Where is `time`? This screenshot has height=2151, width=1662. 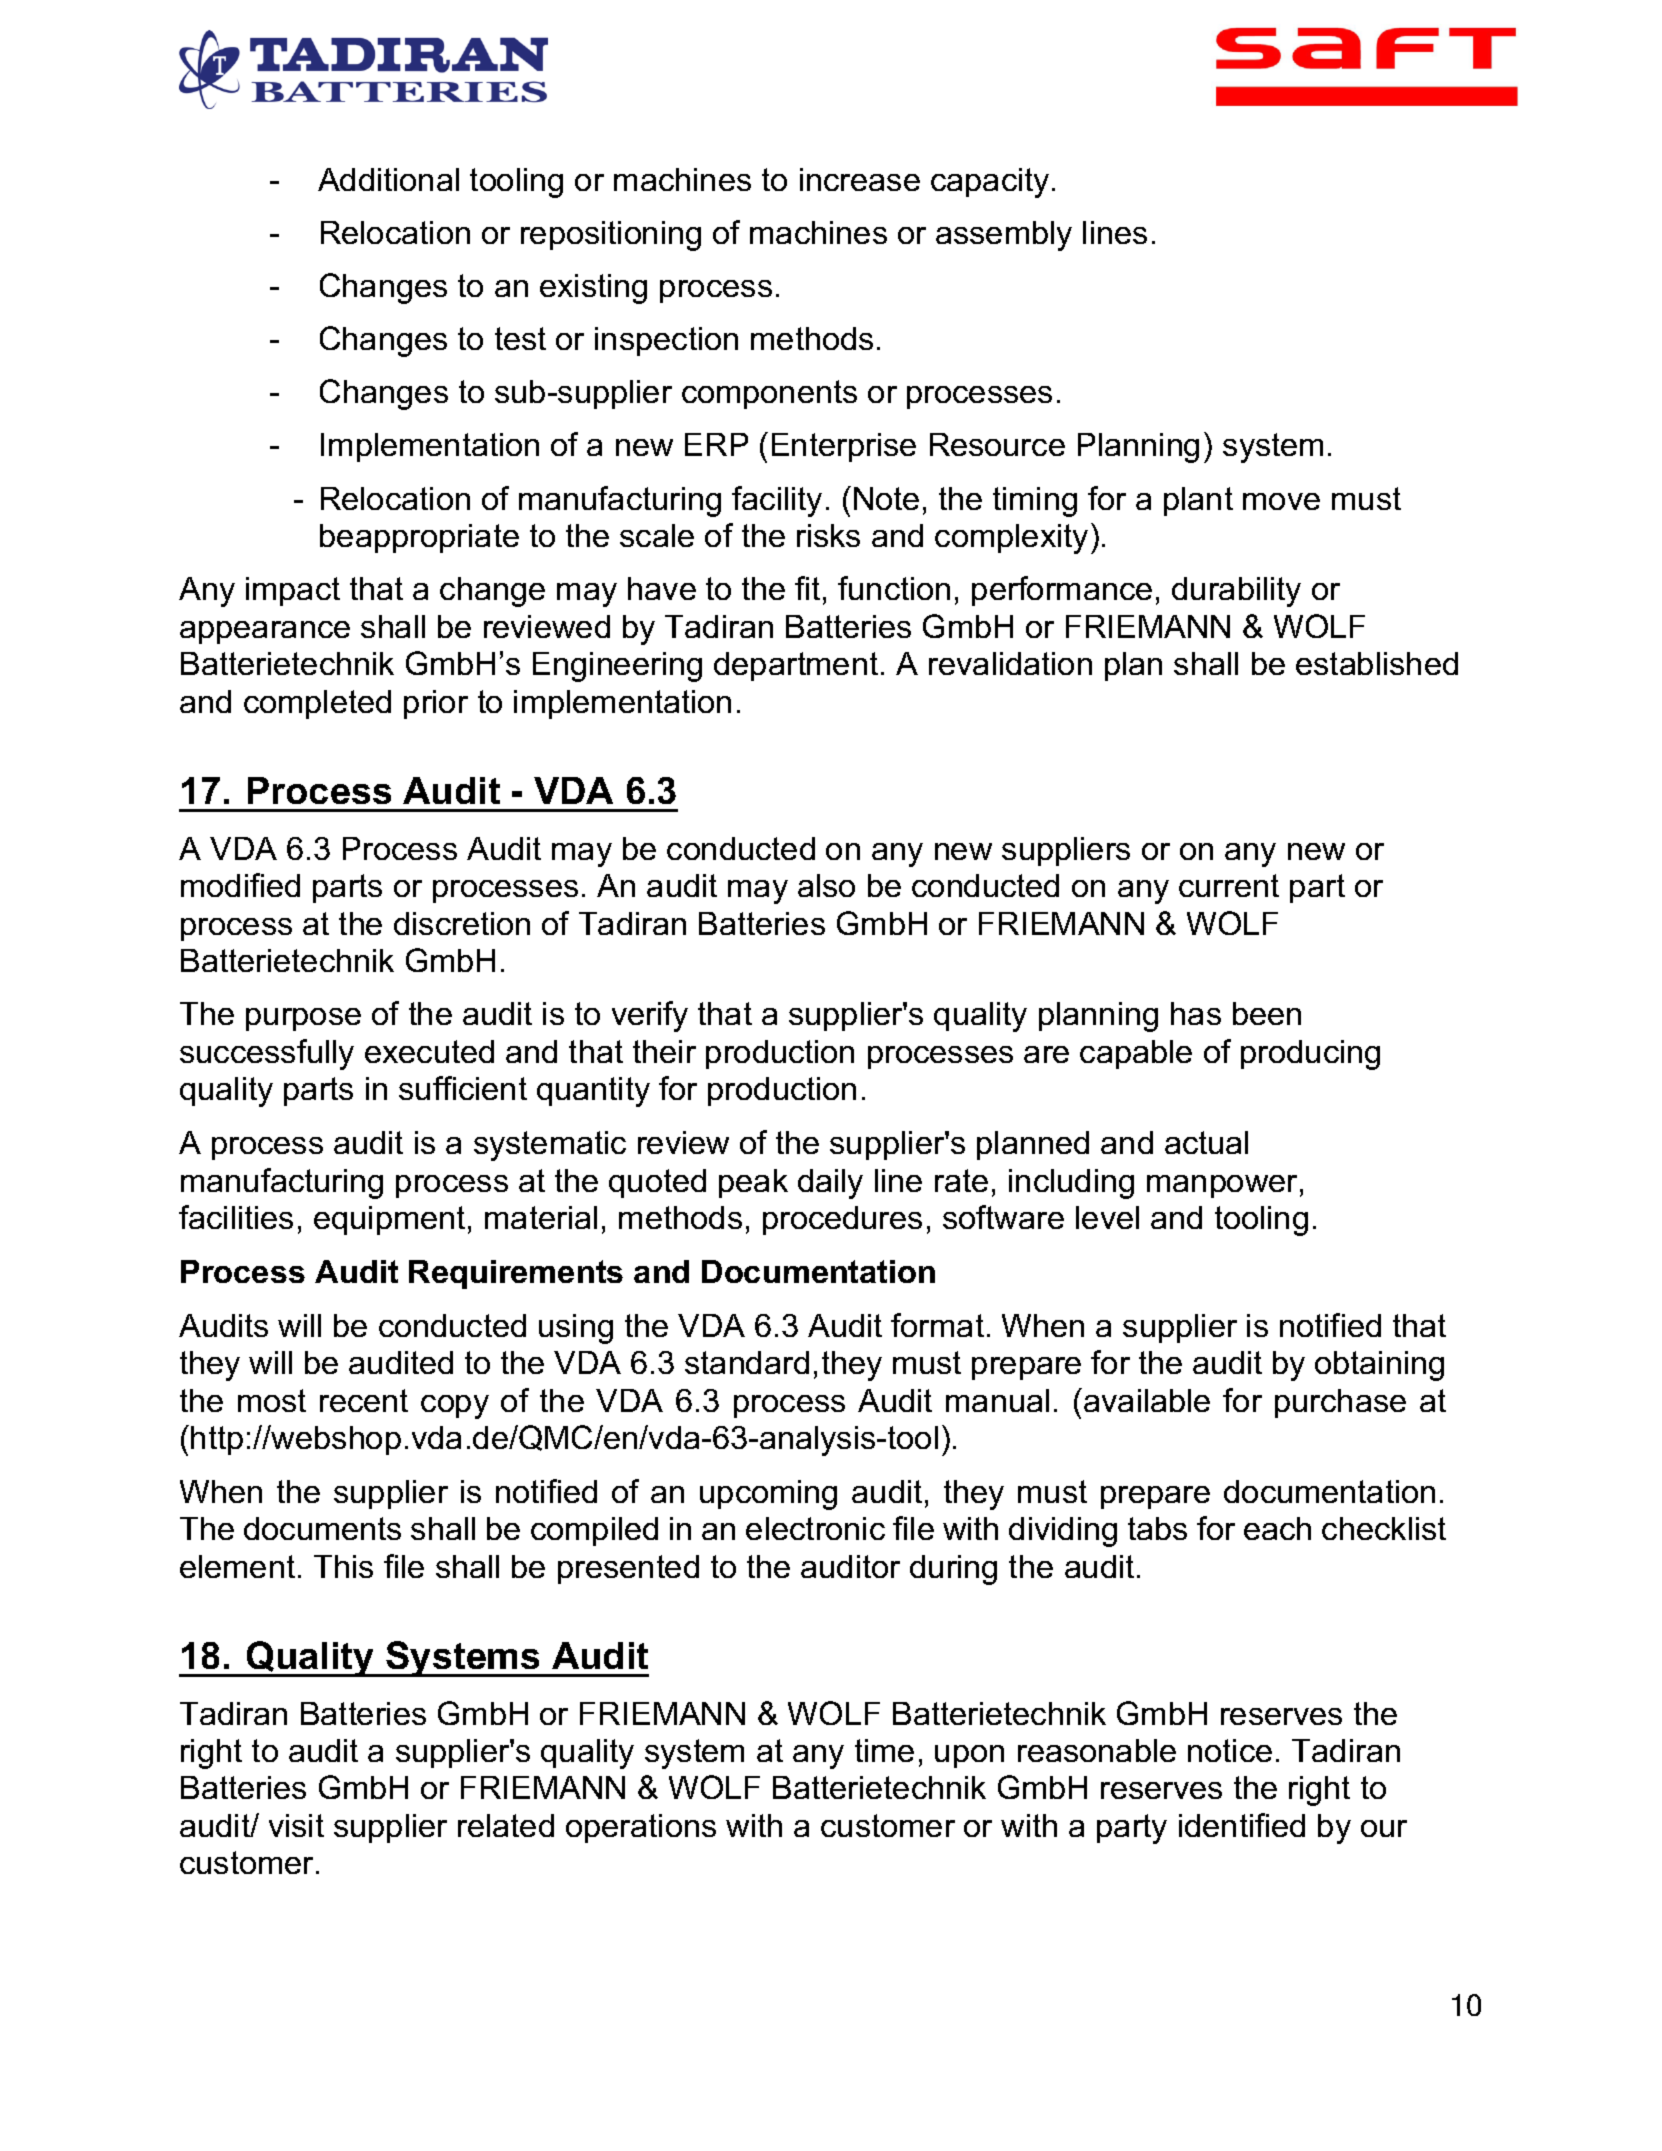 time is located at coordinates (884, 1750).
